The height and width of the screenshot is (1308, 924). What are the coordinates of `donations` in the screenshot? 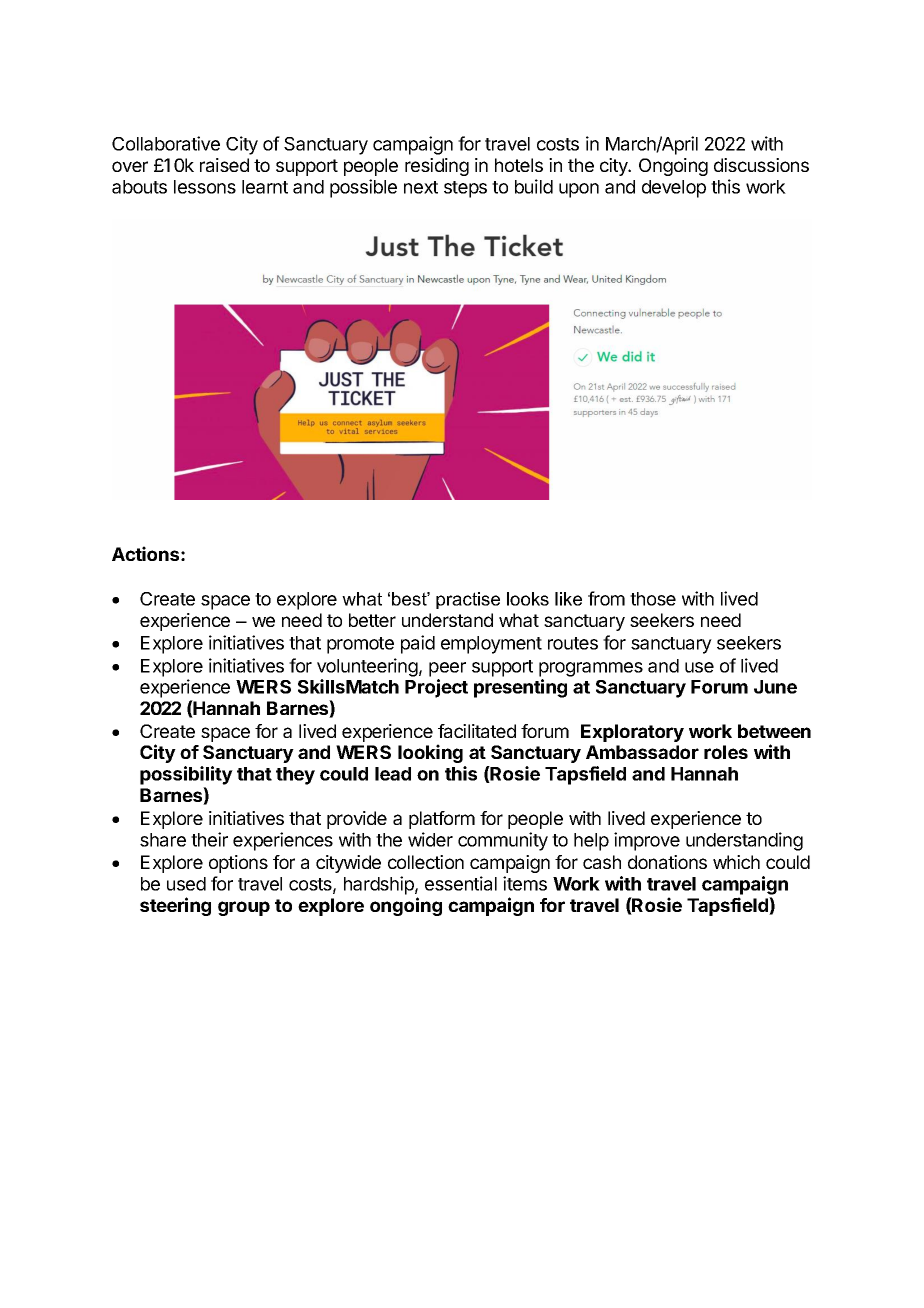 It's located at (667, 862).
